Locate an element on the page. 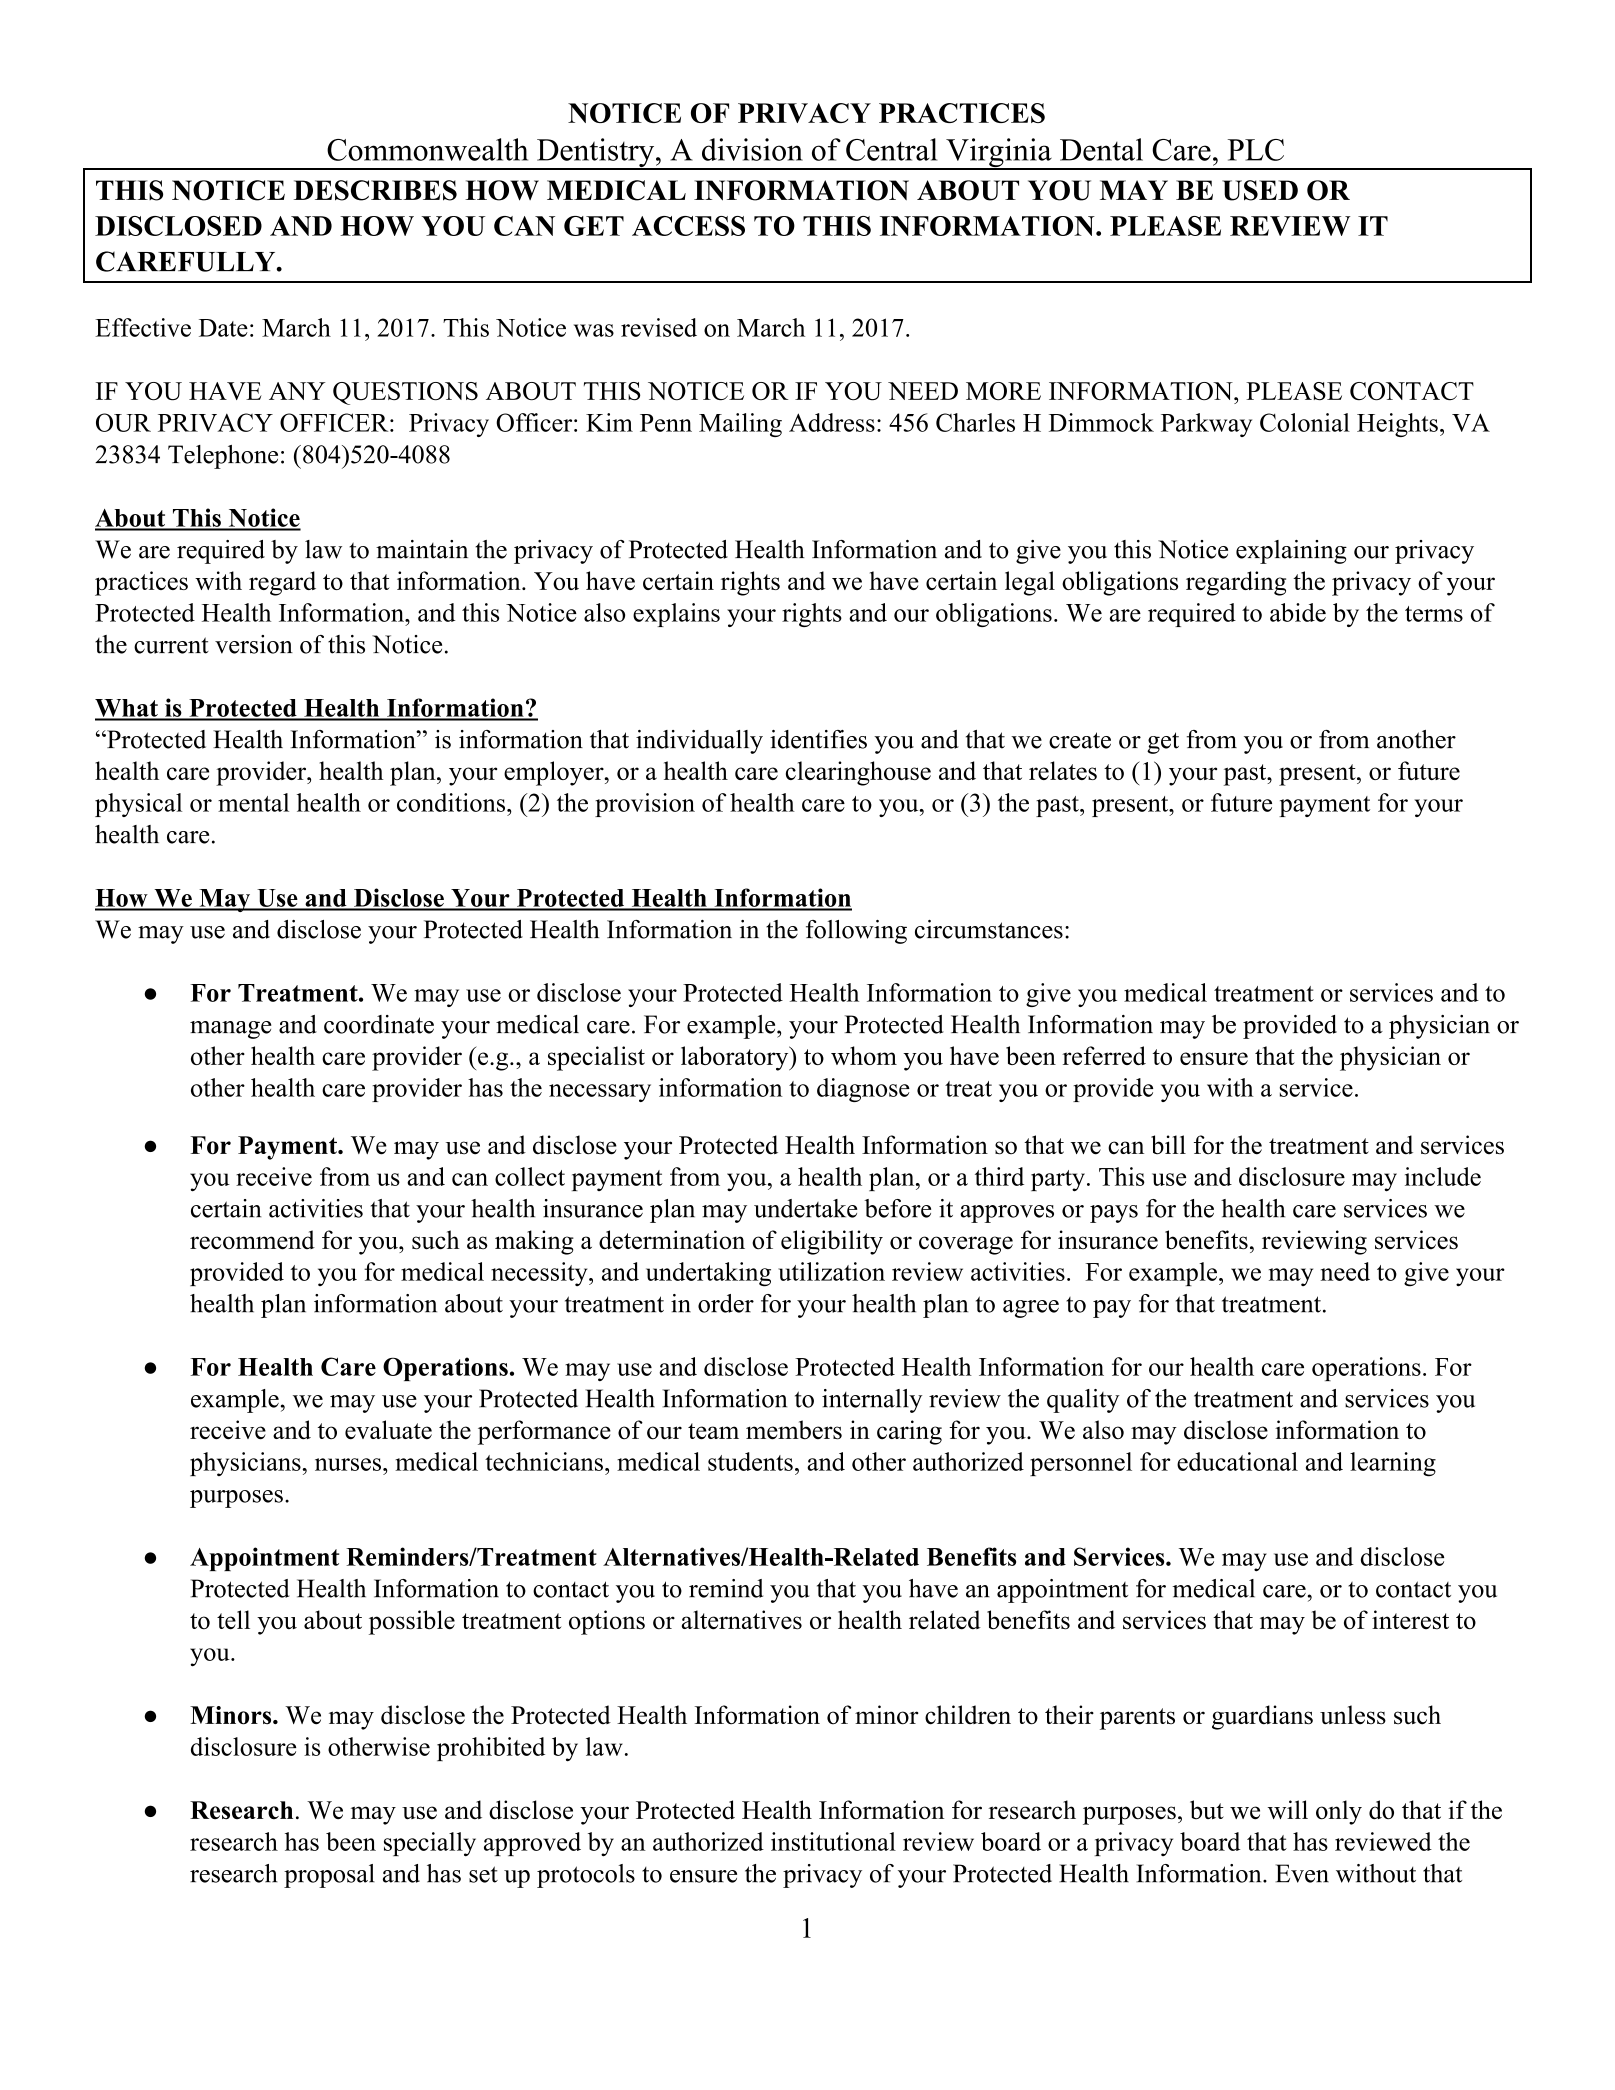  explains is located at coordinates (676, 615).
